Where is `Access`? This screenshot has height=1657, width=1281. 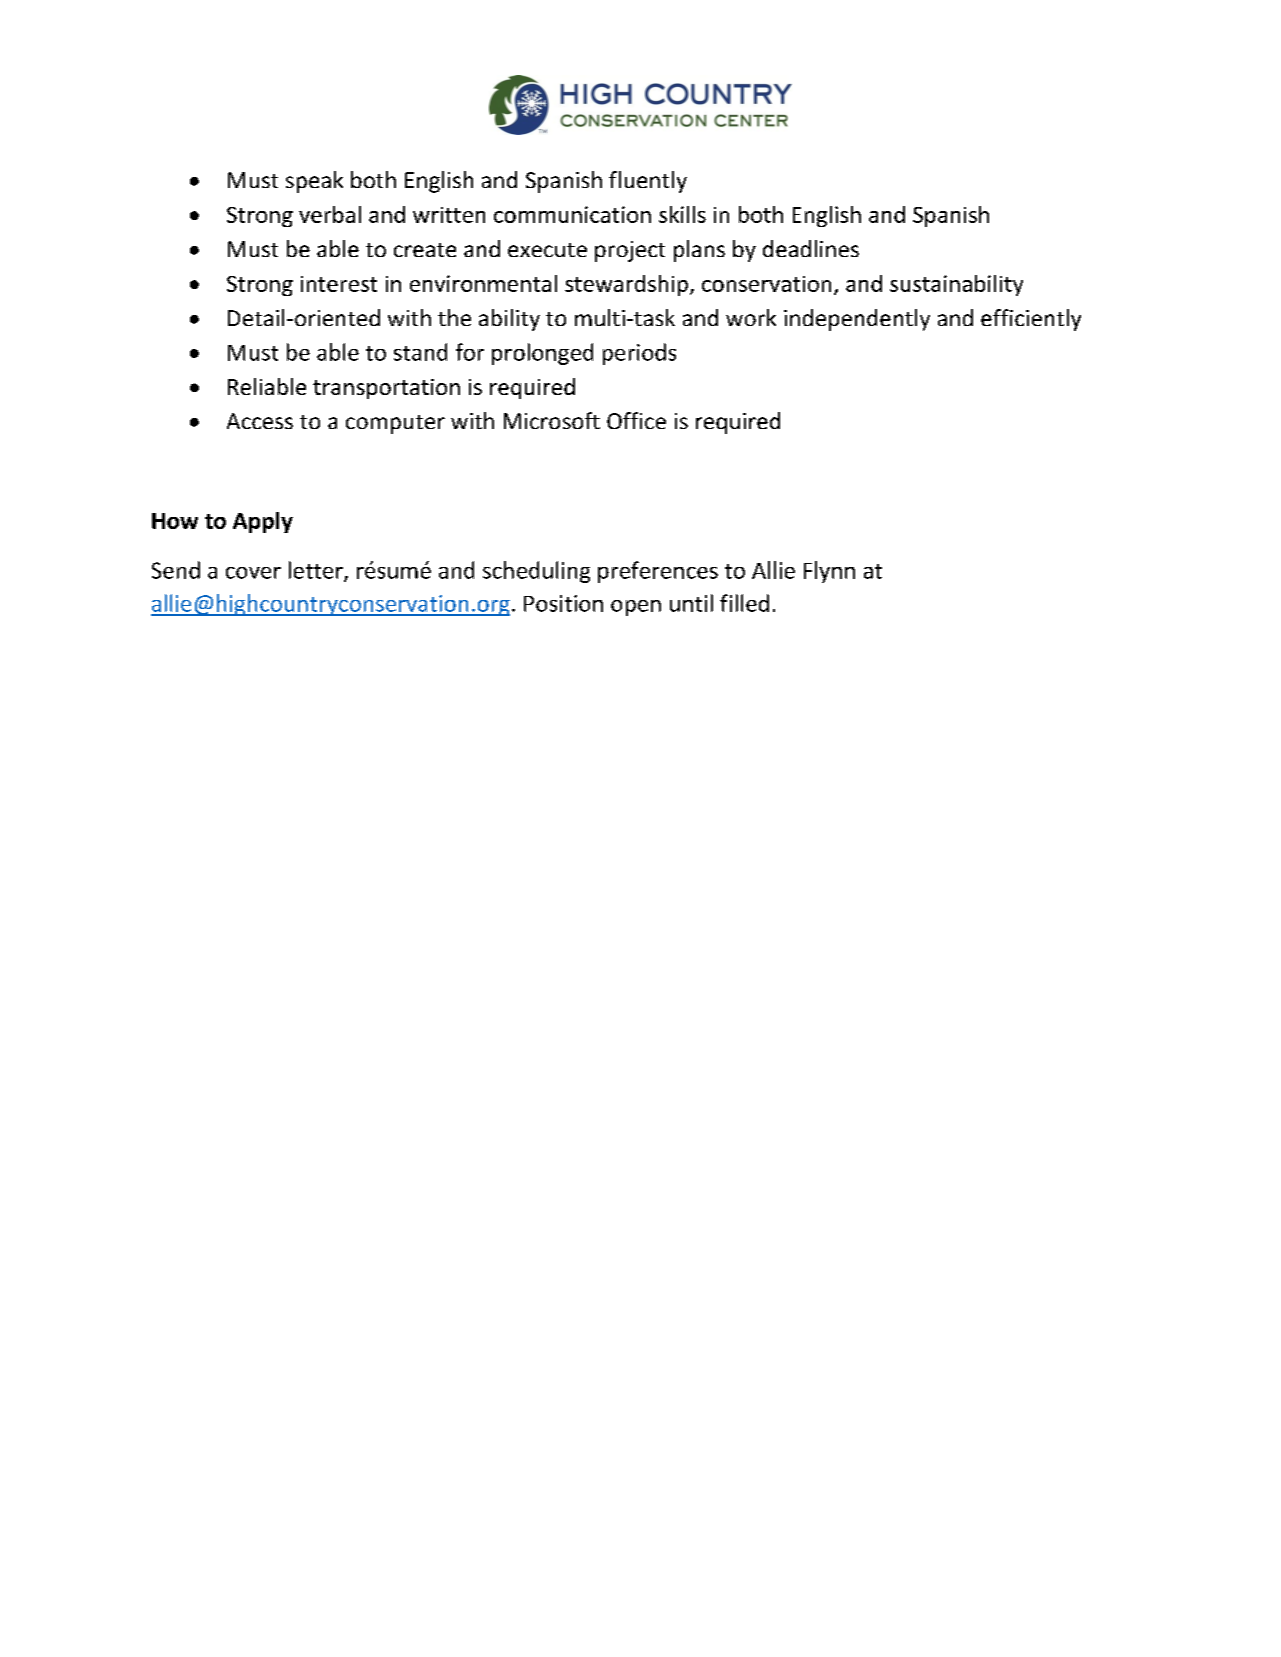
Access is located at coordinates (260, 421).
